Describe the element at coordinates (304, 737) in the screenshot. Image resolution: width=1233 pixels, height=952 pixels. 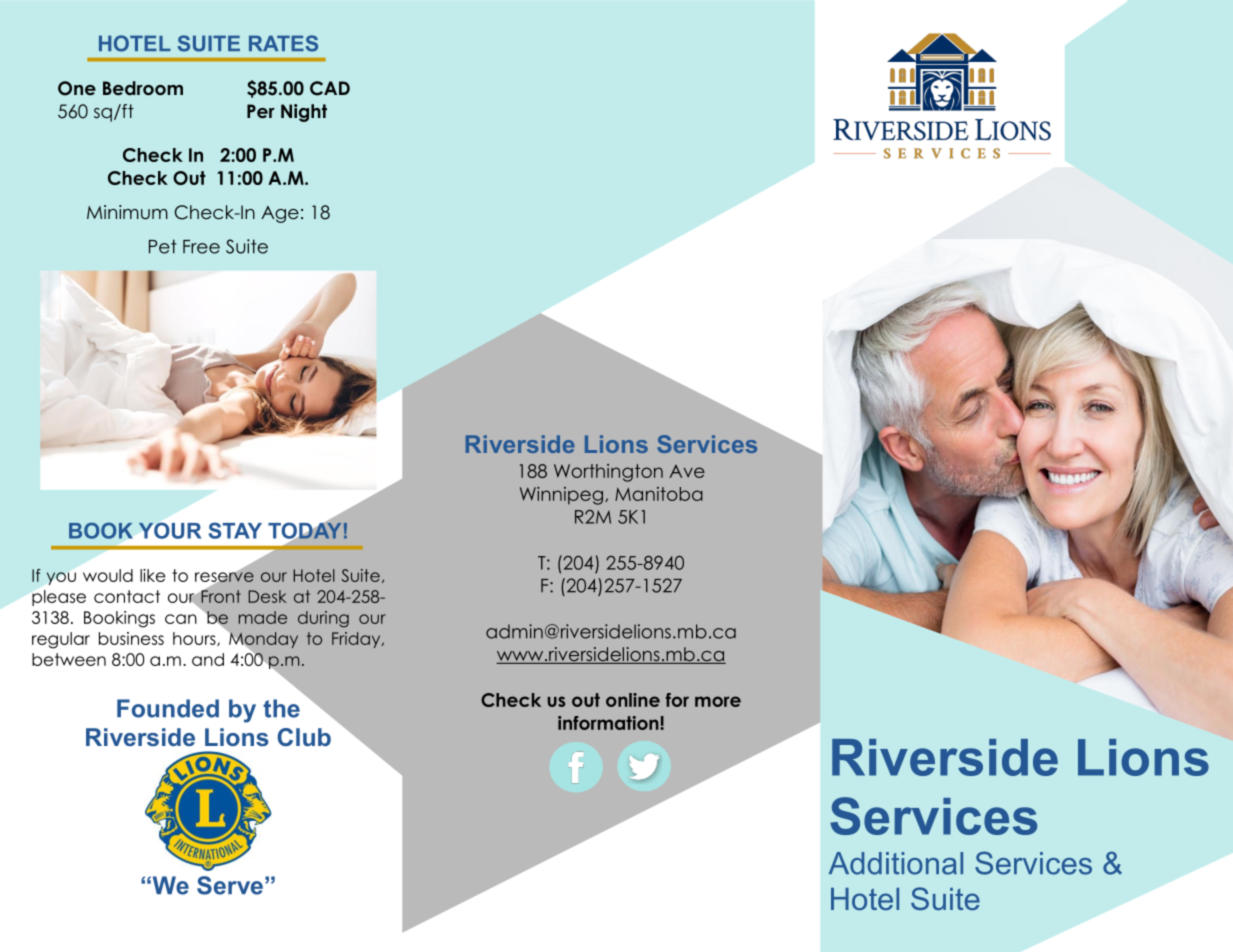
I see `Club` at that location.
